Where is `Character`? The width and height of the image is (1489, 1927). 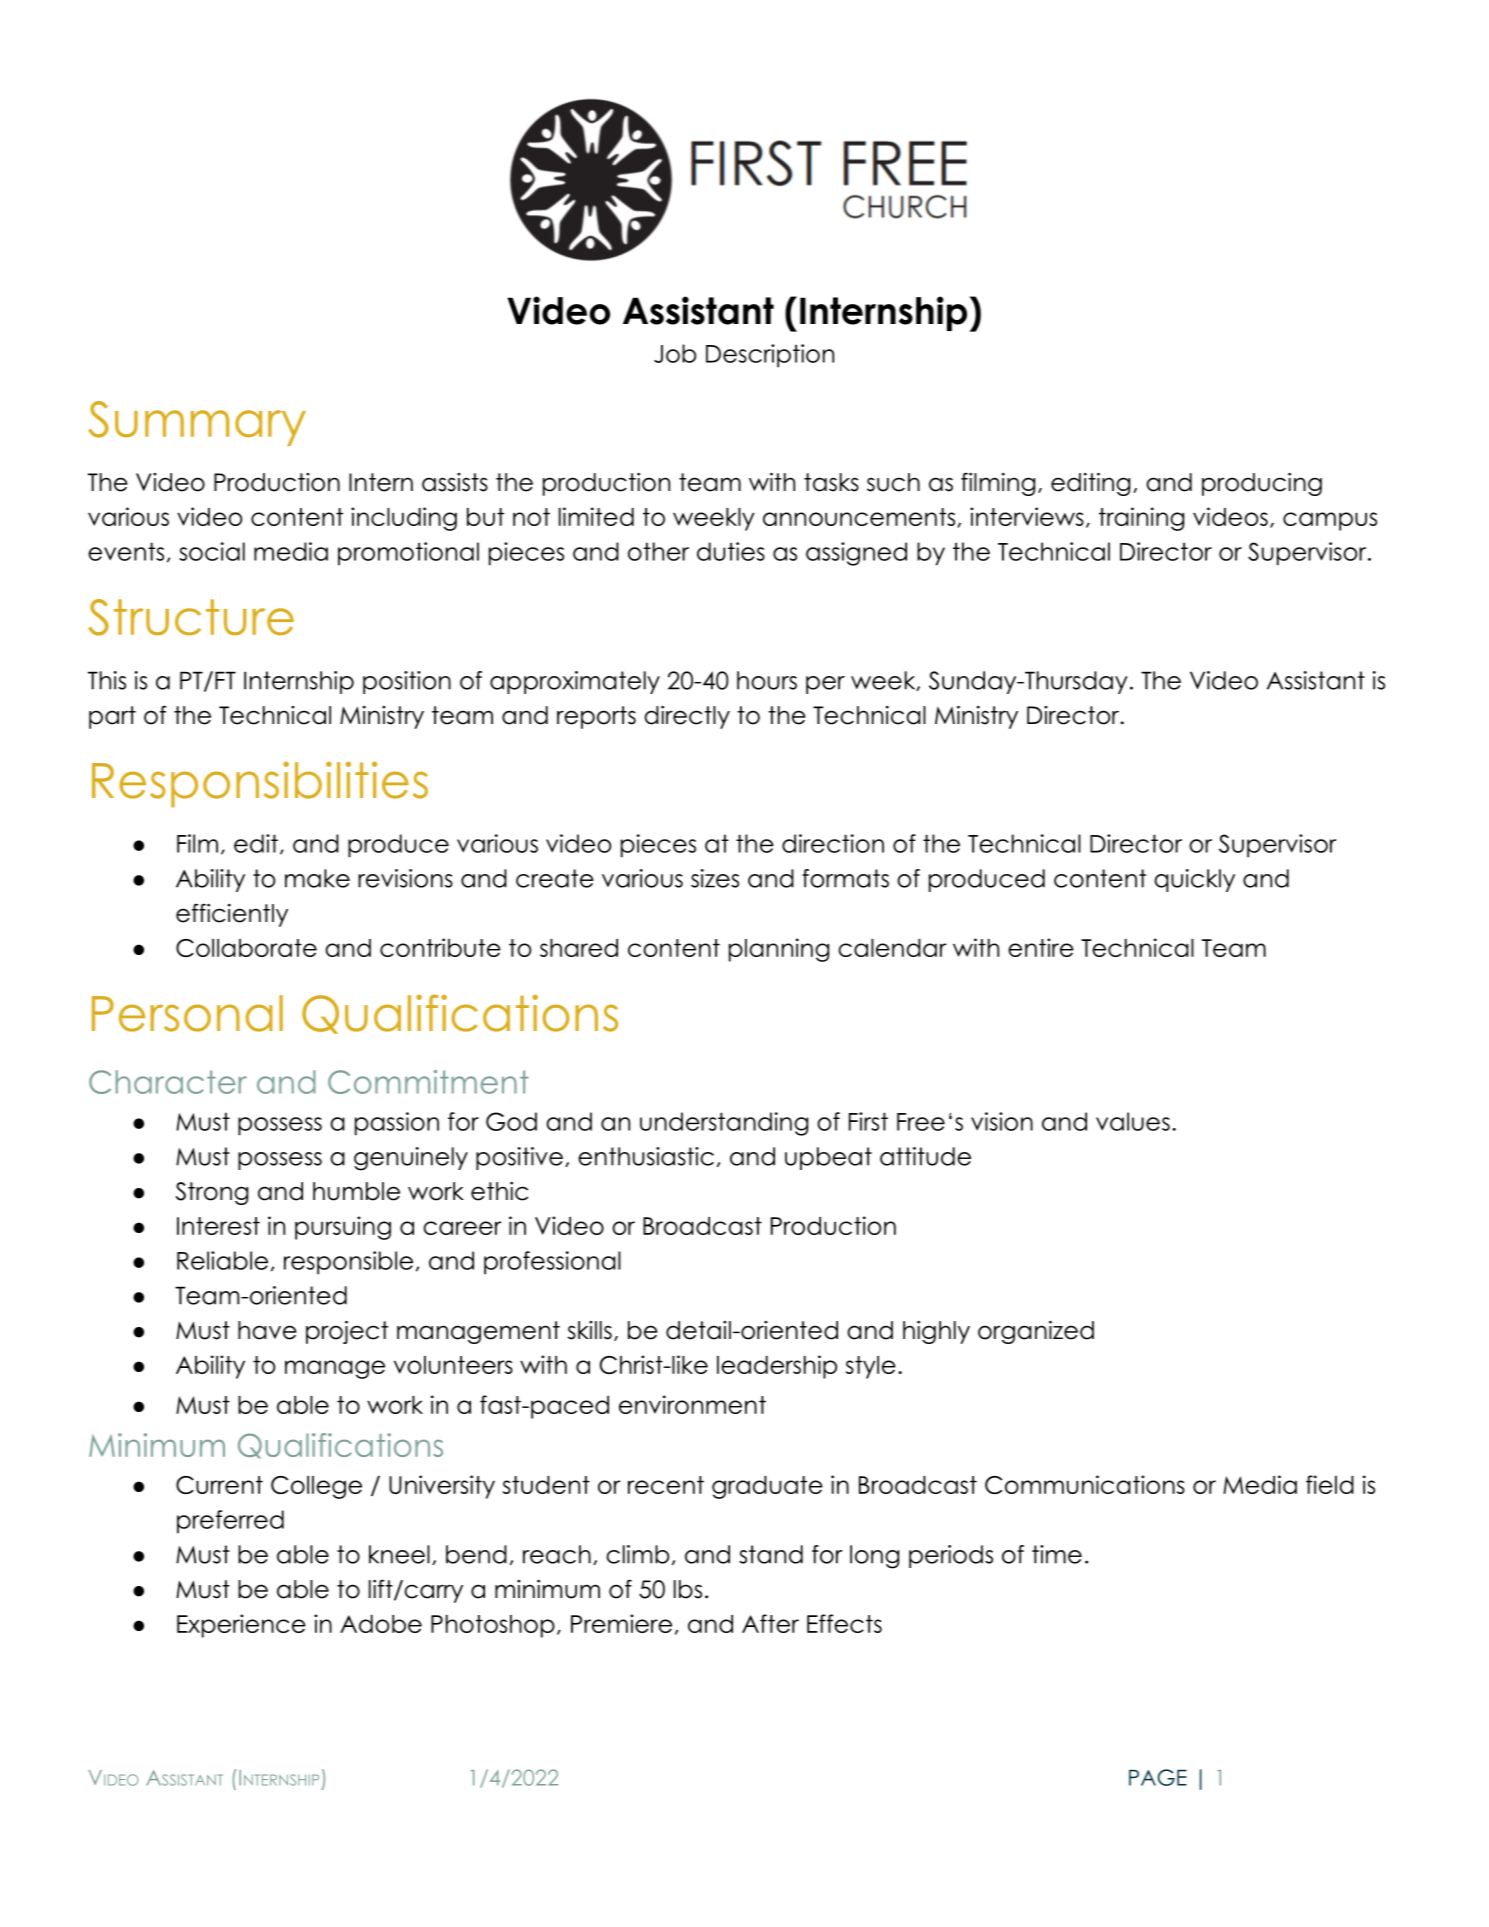
Character is located at coordinates (168, 1082).
